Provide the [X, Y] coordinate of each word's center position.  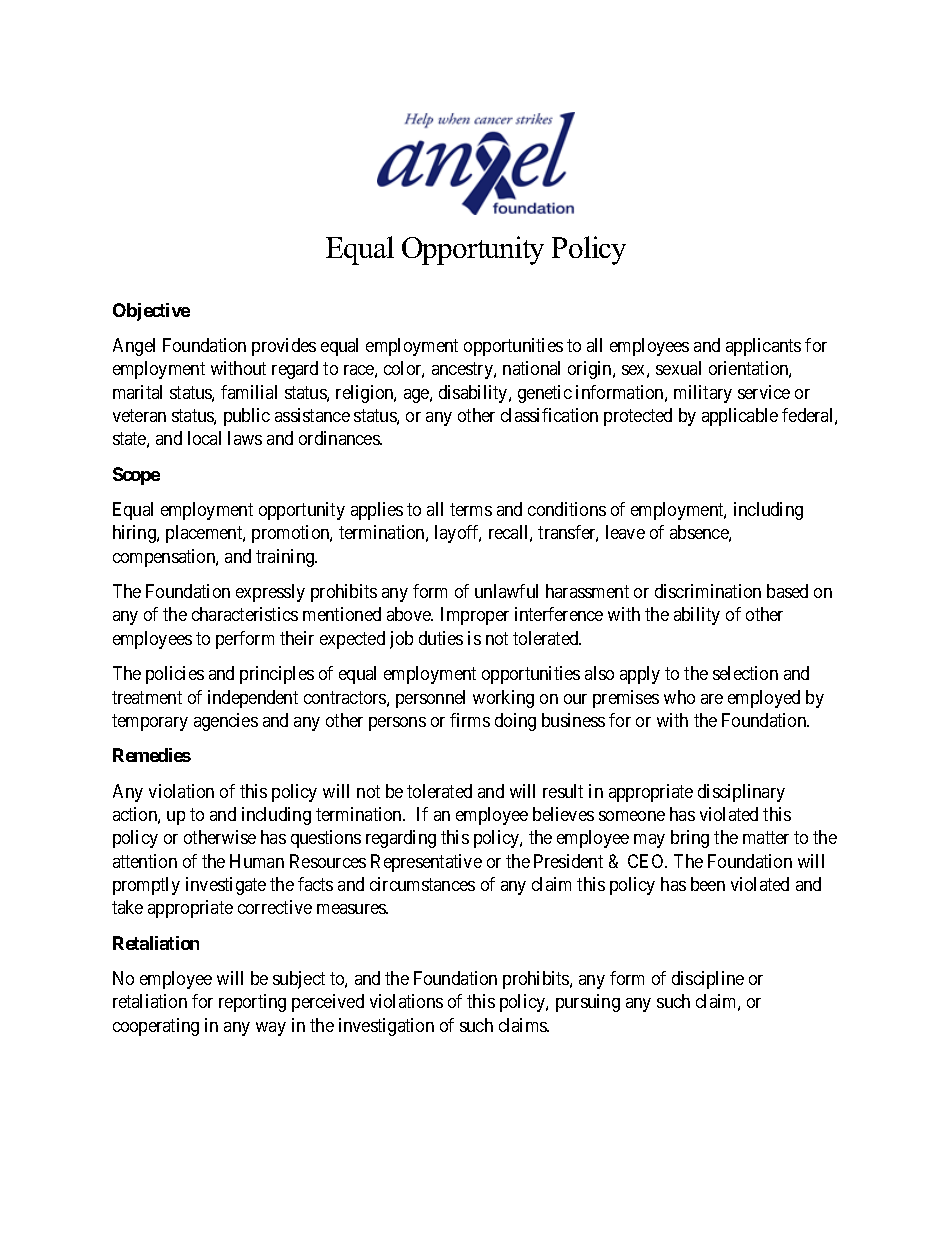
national [531, 368]
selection [745, 673]
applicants [763, 347]
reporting [252, 1003]
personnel [430, 699]
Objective [151, 312]
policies [175, 675]
